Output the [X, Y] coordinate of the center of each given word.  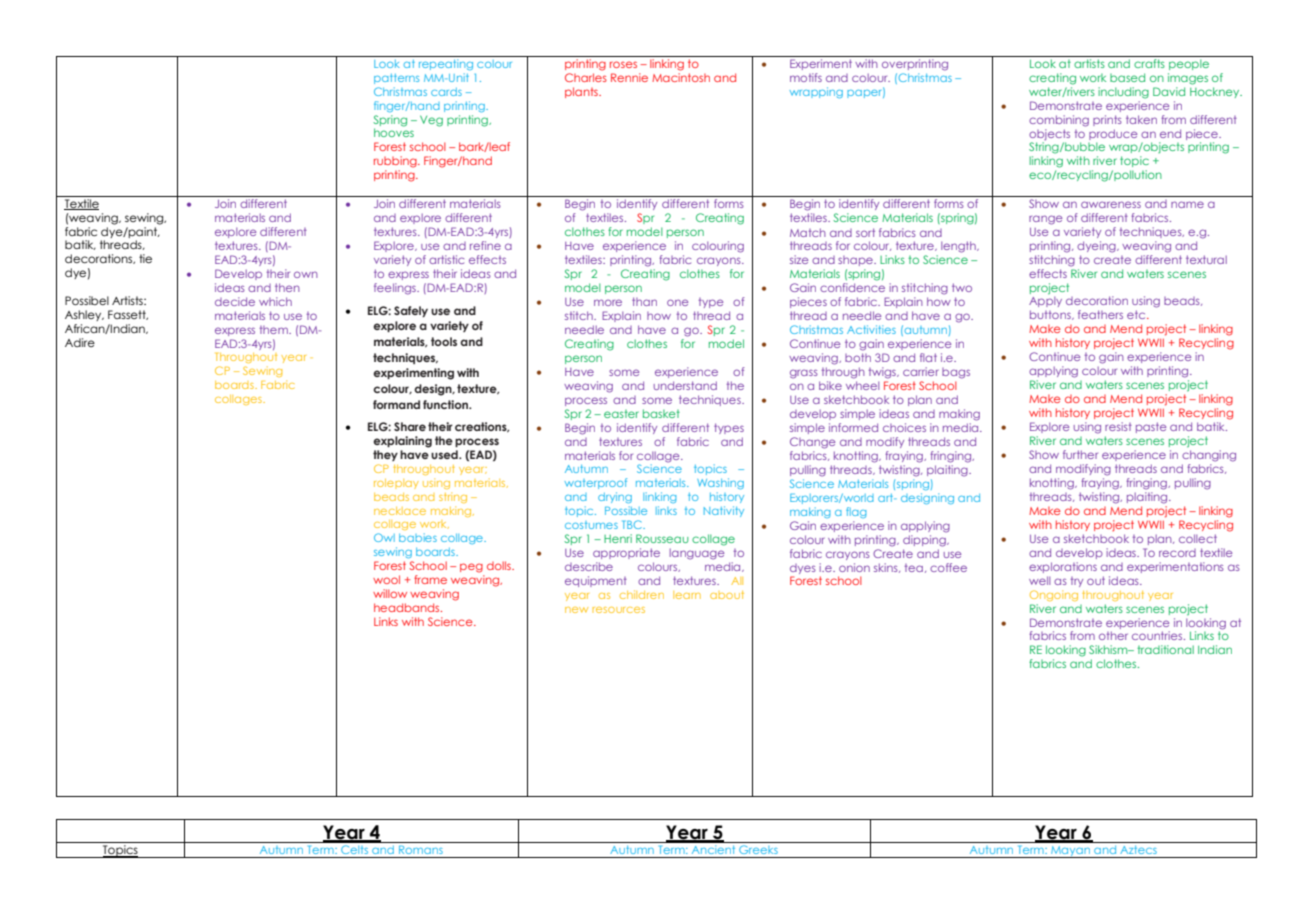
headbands [408, 607]
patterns [396, 79]
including [1123, 93]
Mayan [1071, 852]
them [275, 330]
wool [386, 579]
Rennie [629, 77]
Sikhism [1109, 649]
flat [928, 357]
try [1077, 582]
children [642, 594]
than [644, 301]
